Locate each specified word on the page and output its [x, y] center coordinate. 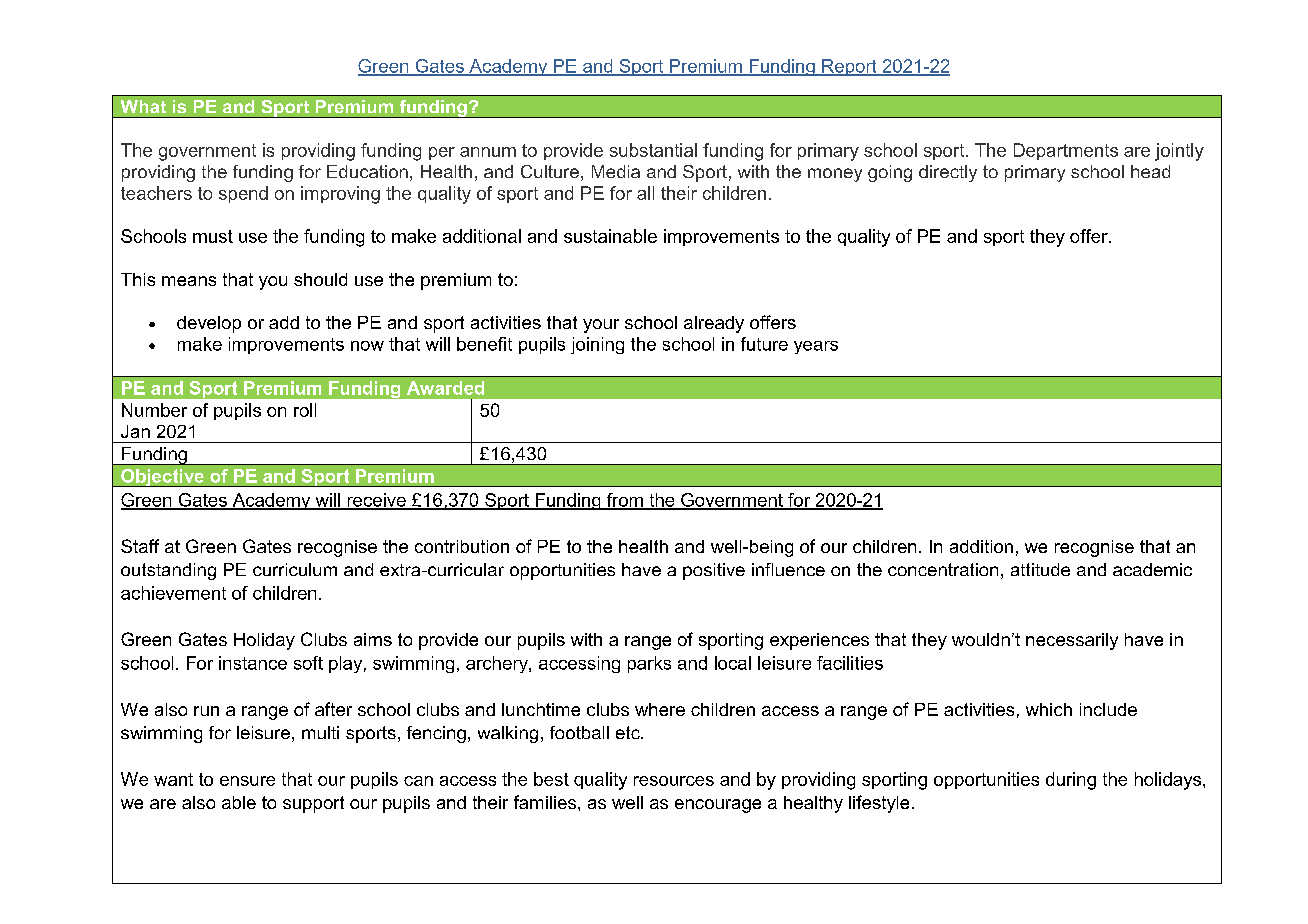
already [714, 324]
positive [714, 571]
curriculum [295, 569]
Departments [1066, 151]
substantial [653, 150]
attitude [1040, 569]
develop [209, 324]
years [816, 347]
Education [367, 171]
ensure [247, 781]
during [1071, 781]
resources [674, 781]
